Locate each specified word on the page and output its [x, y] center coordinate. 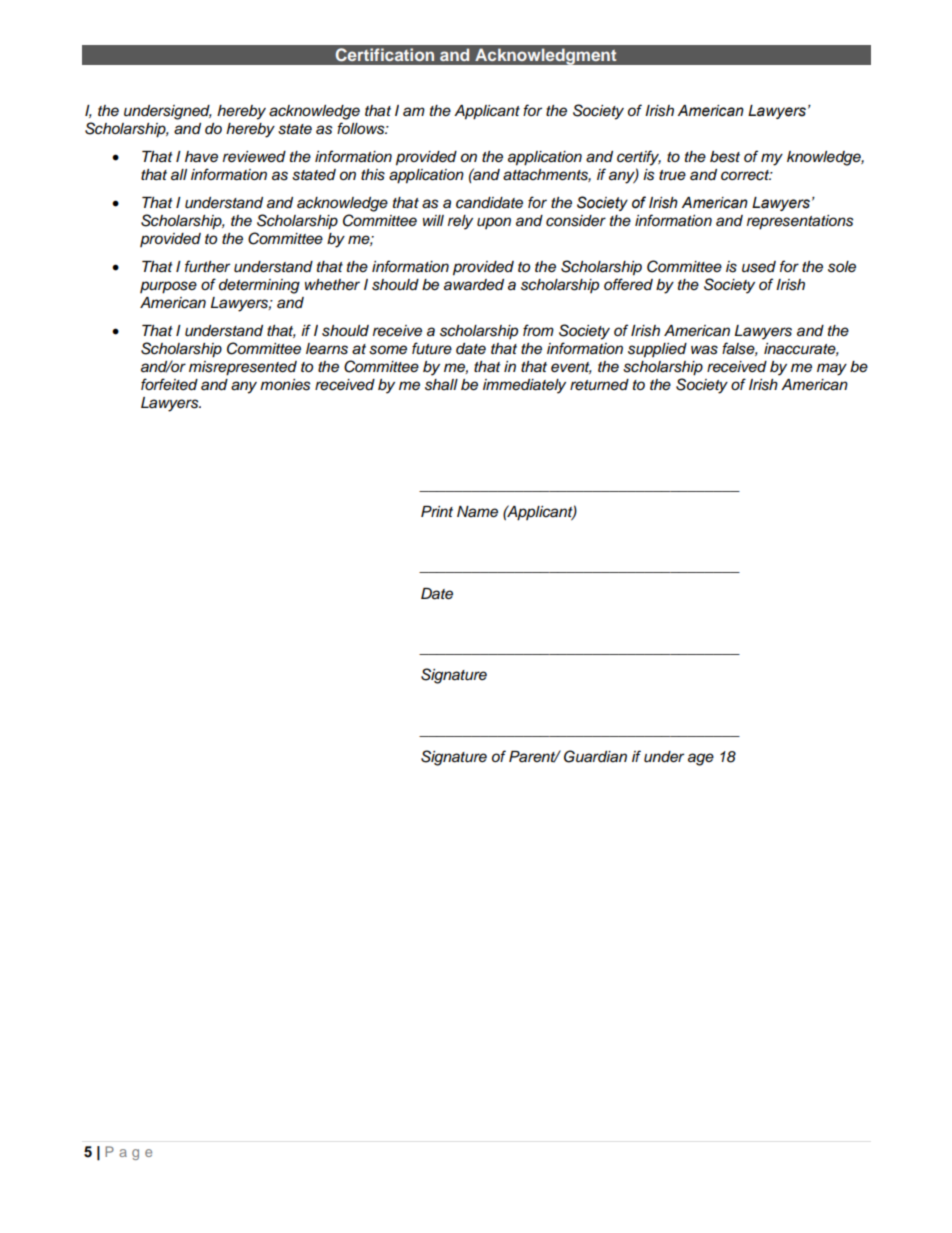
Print [437, 511]
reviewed [254, 157]
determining [259, 286]
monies [285, 385]
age [701, 759]
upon [494, 223]
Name [477, 512]
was [704, 350]
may [832, 369]
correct [746, 175]
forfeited [169, 384]
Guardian [595, 756]
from [538, 330]
